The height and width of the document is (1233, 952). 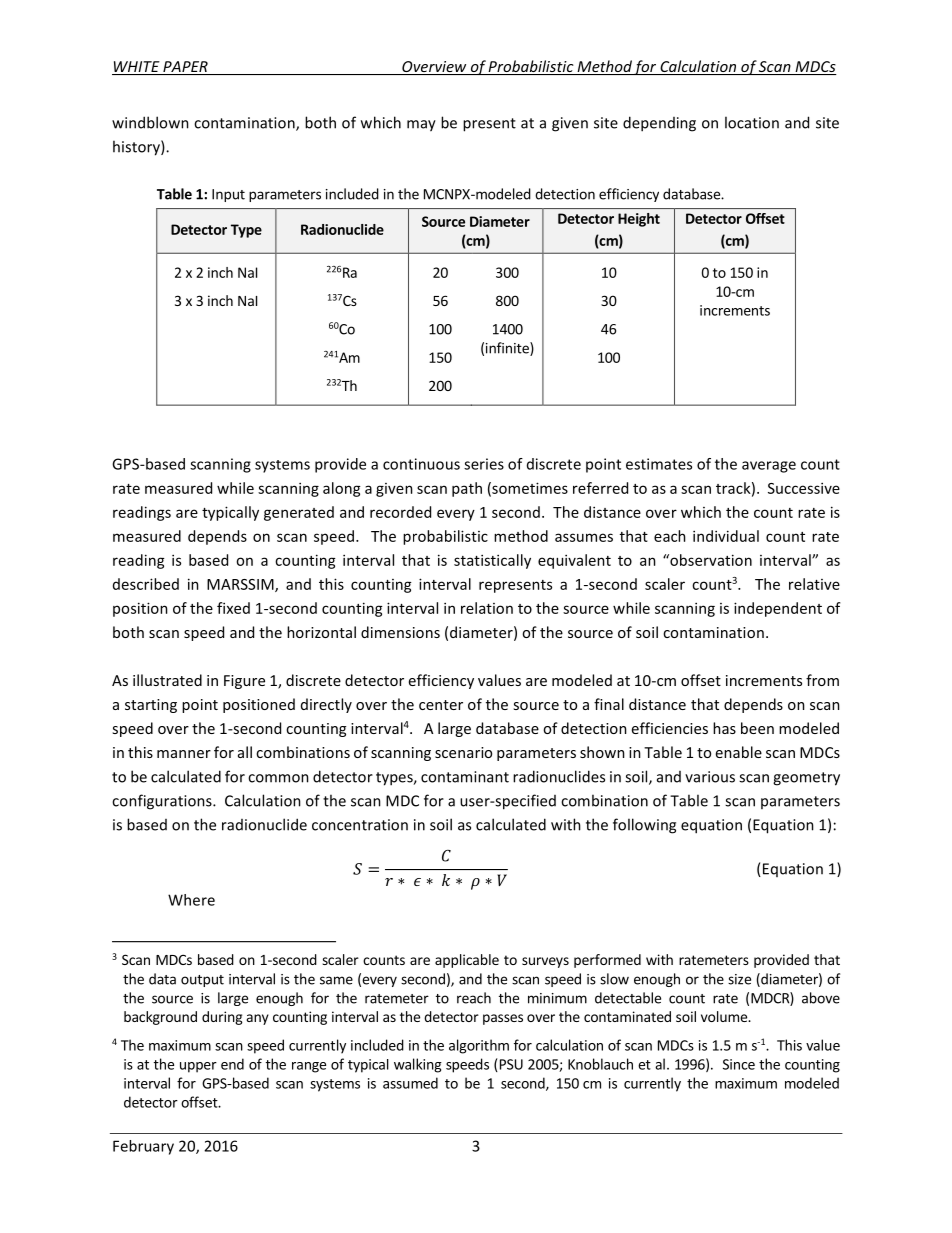 What do you see at coordinates (198, 1067) in the document?
I see `upper` at bounding box center [198, 1067].
